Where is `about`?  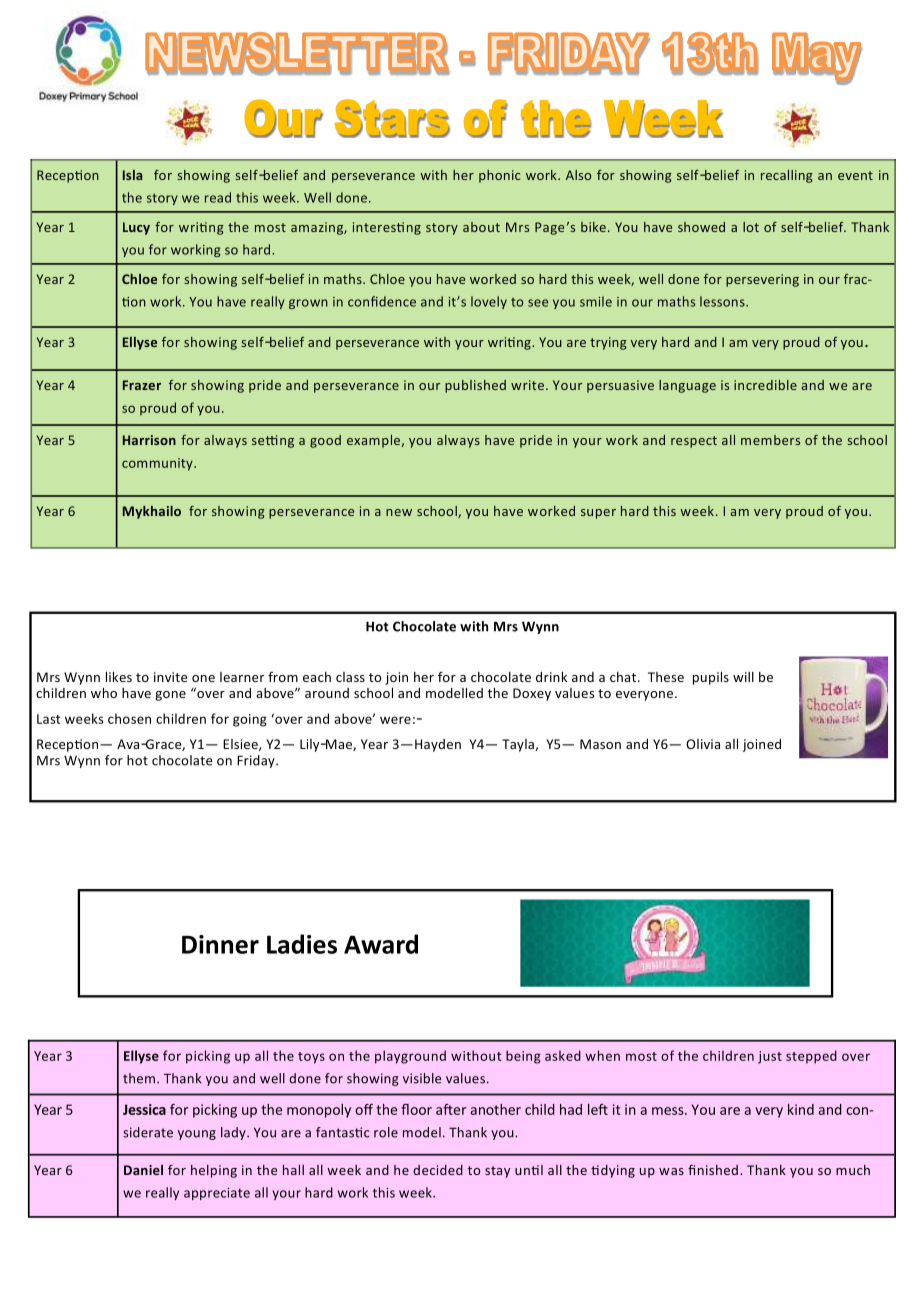
about is located at coordinates (481, 227).
